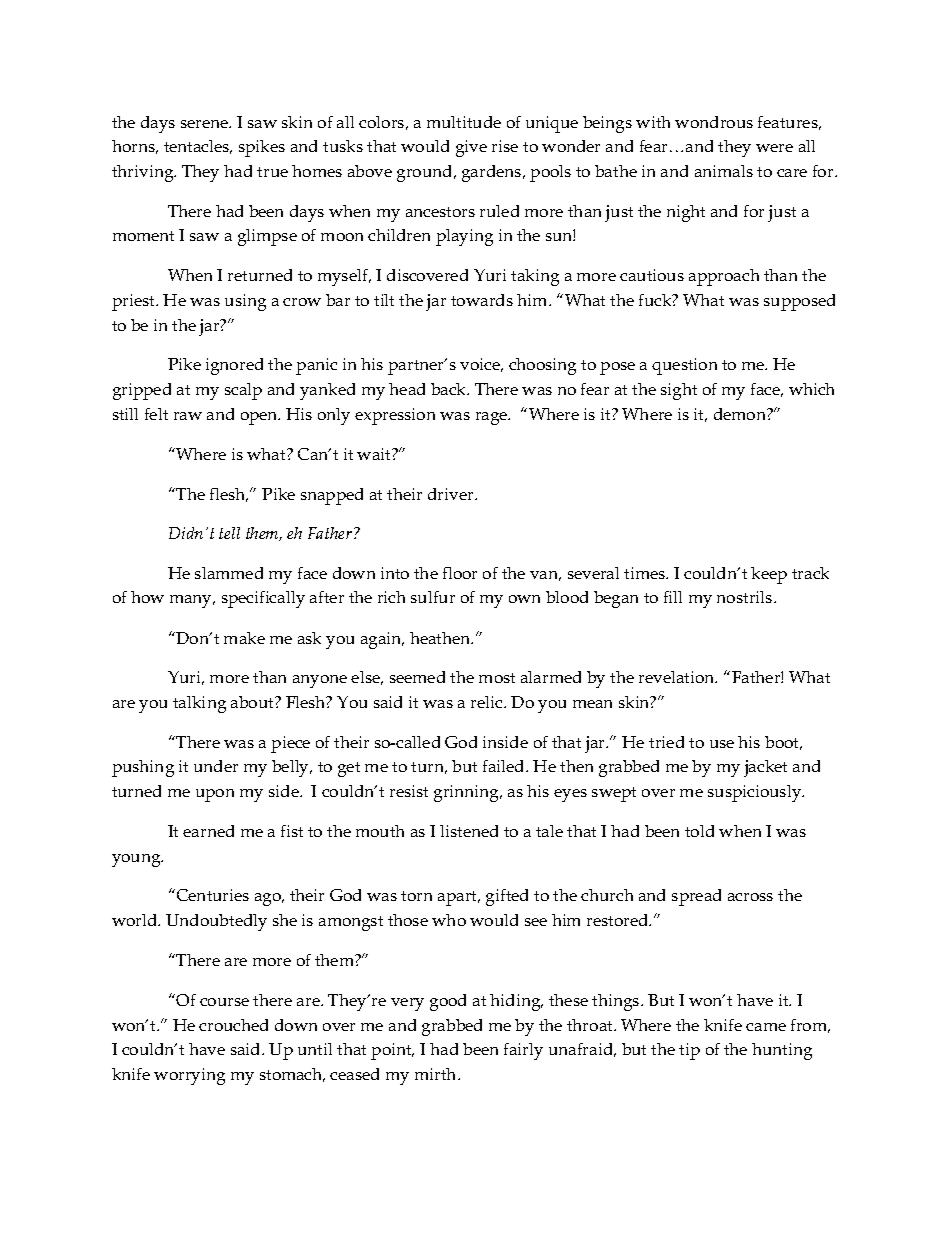 The height and width of the page is (1233, 952). Describe the element at coordinates (216, 766) in the page. I see `under` at that location.
